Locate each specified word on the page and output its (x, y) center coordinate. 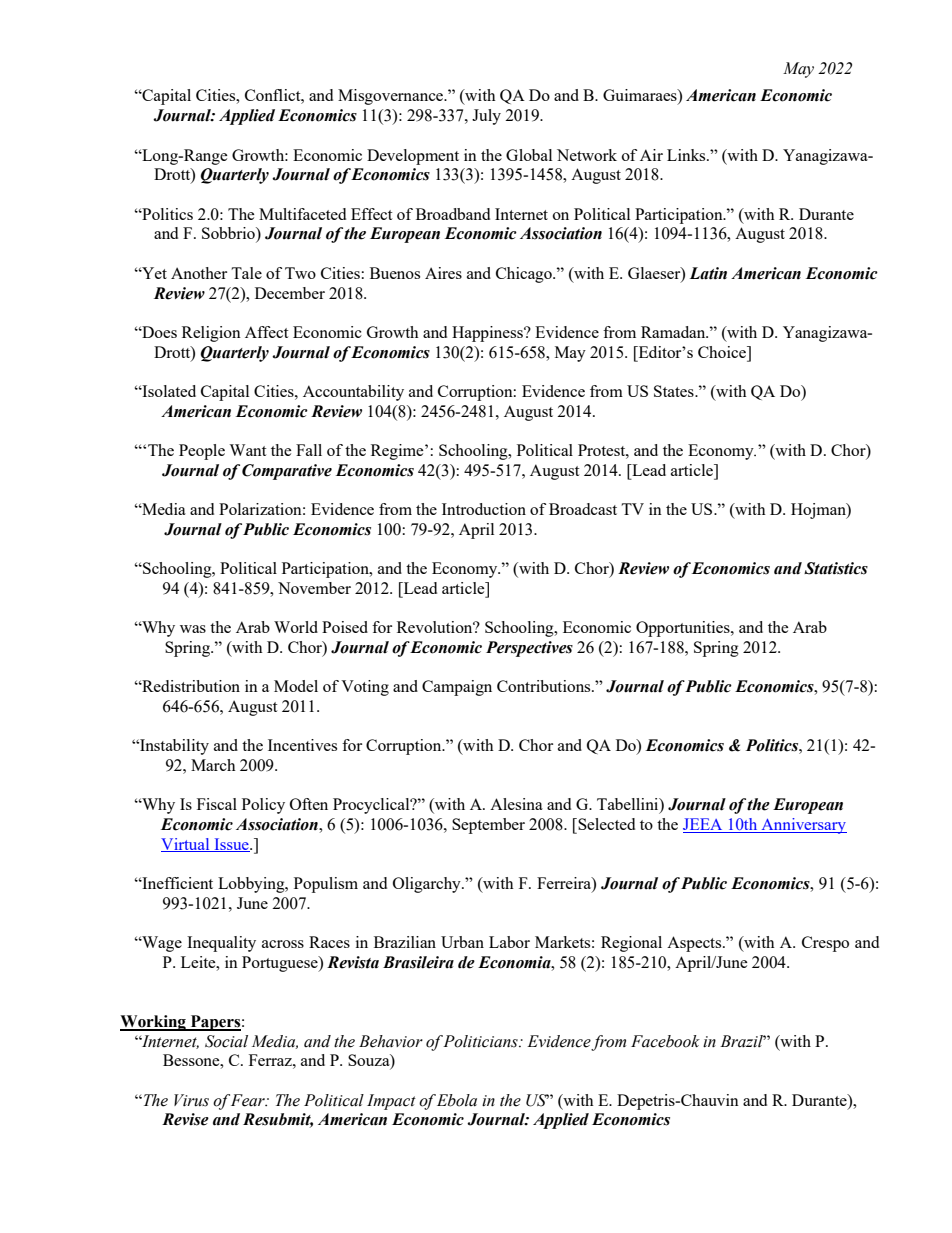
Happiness (488, 334)
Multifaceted (302, 214)
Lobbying (252, 885)
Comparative (287, 472)
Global (529, 155)
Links (687, 155)
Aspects (695, 944)
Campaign (457, 688)
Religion (211, 334)
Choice (723, 352)
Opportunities (684, 629)
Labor (509, 942)
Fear (249, 1100)
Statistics (836, 568)
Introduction (484, 509)
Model (296, 686)
